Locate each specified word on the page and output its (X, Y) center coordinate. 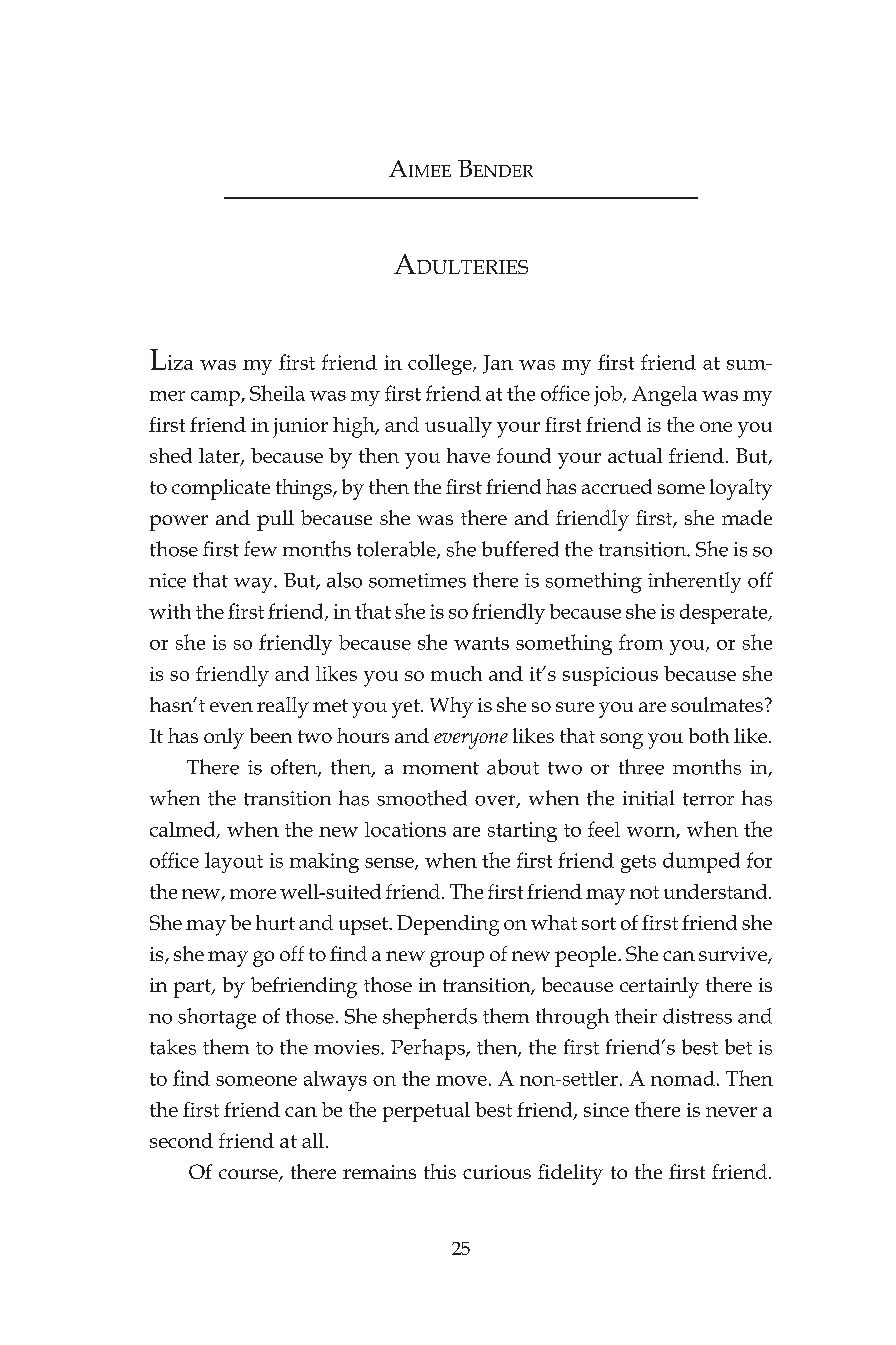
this (440, 1171)
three (641, 767)
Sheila (277, 393)
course (249, 1175)
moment (441, 768)
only (224, 738)
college (441, 364)
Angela (664, 396)
